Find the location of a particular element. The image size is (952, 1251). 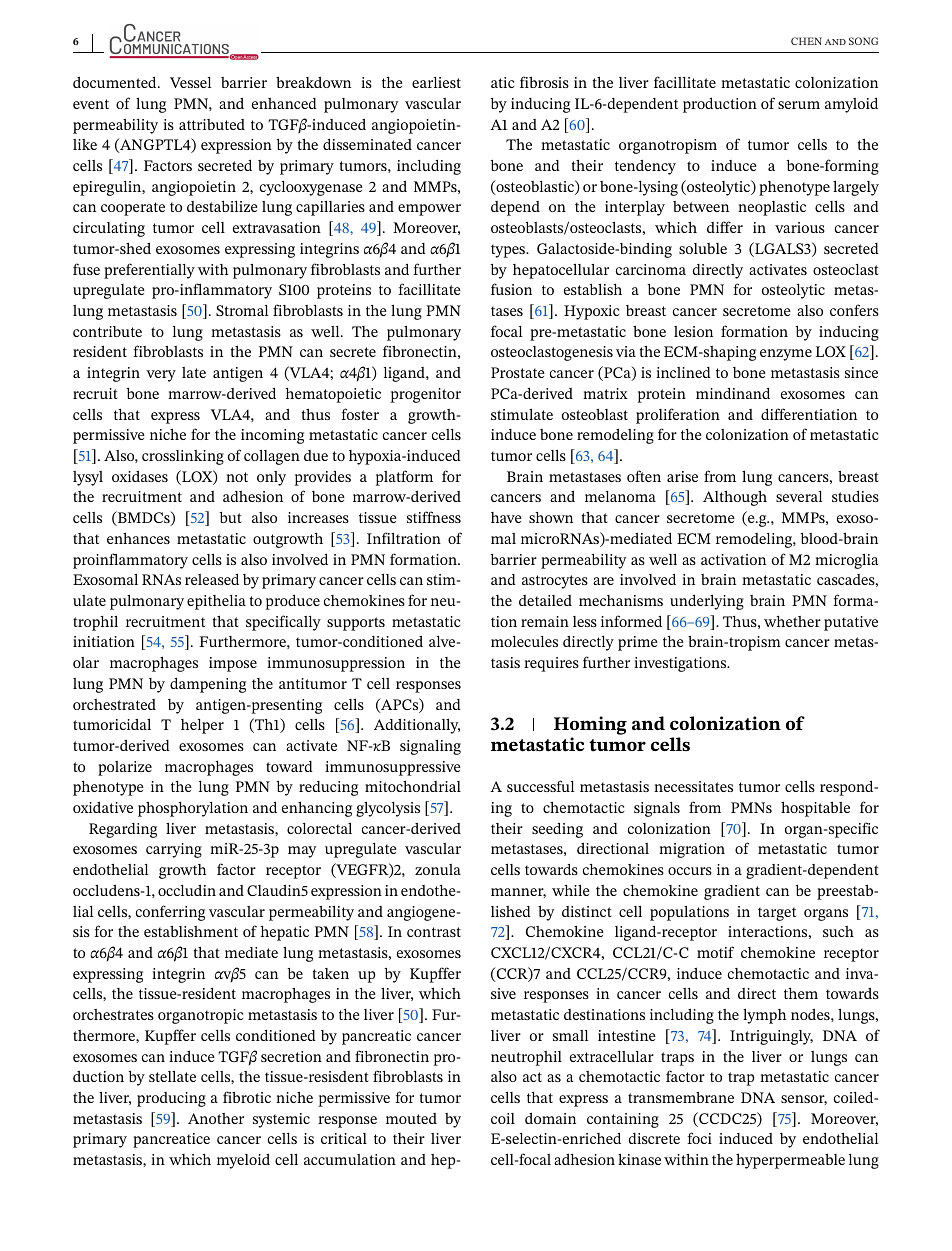

crosslinking is located at coordinates (183, 457).
